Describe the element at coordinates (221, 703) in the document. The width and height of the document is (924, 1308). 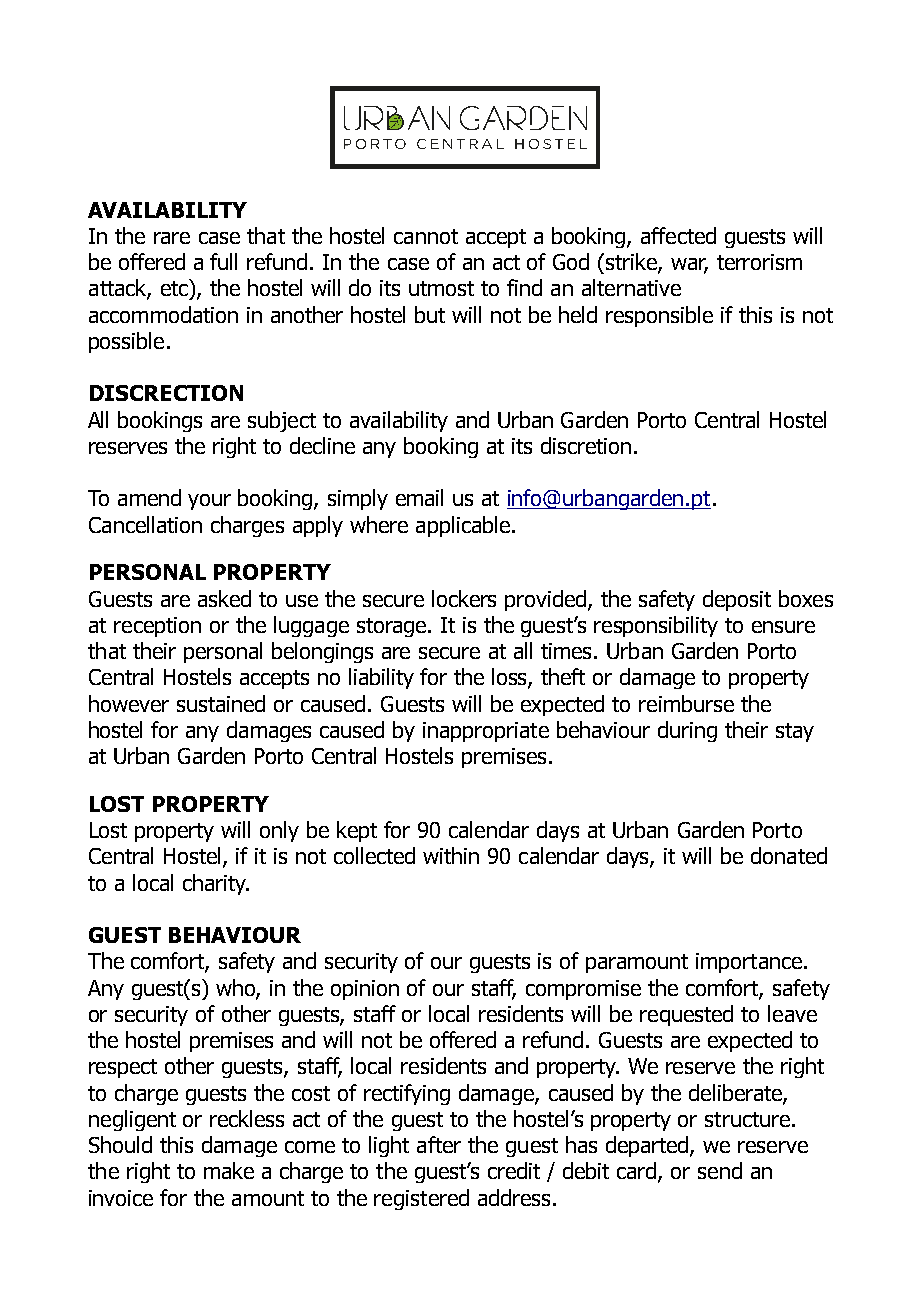
I see `sustained` at that location.
